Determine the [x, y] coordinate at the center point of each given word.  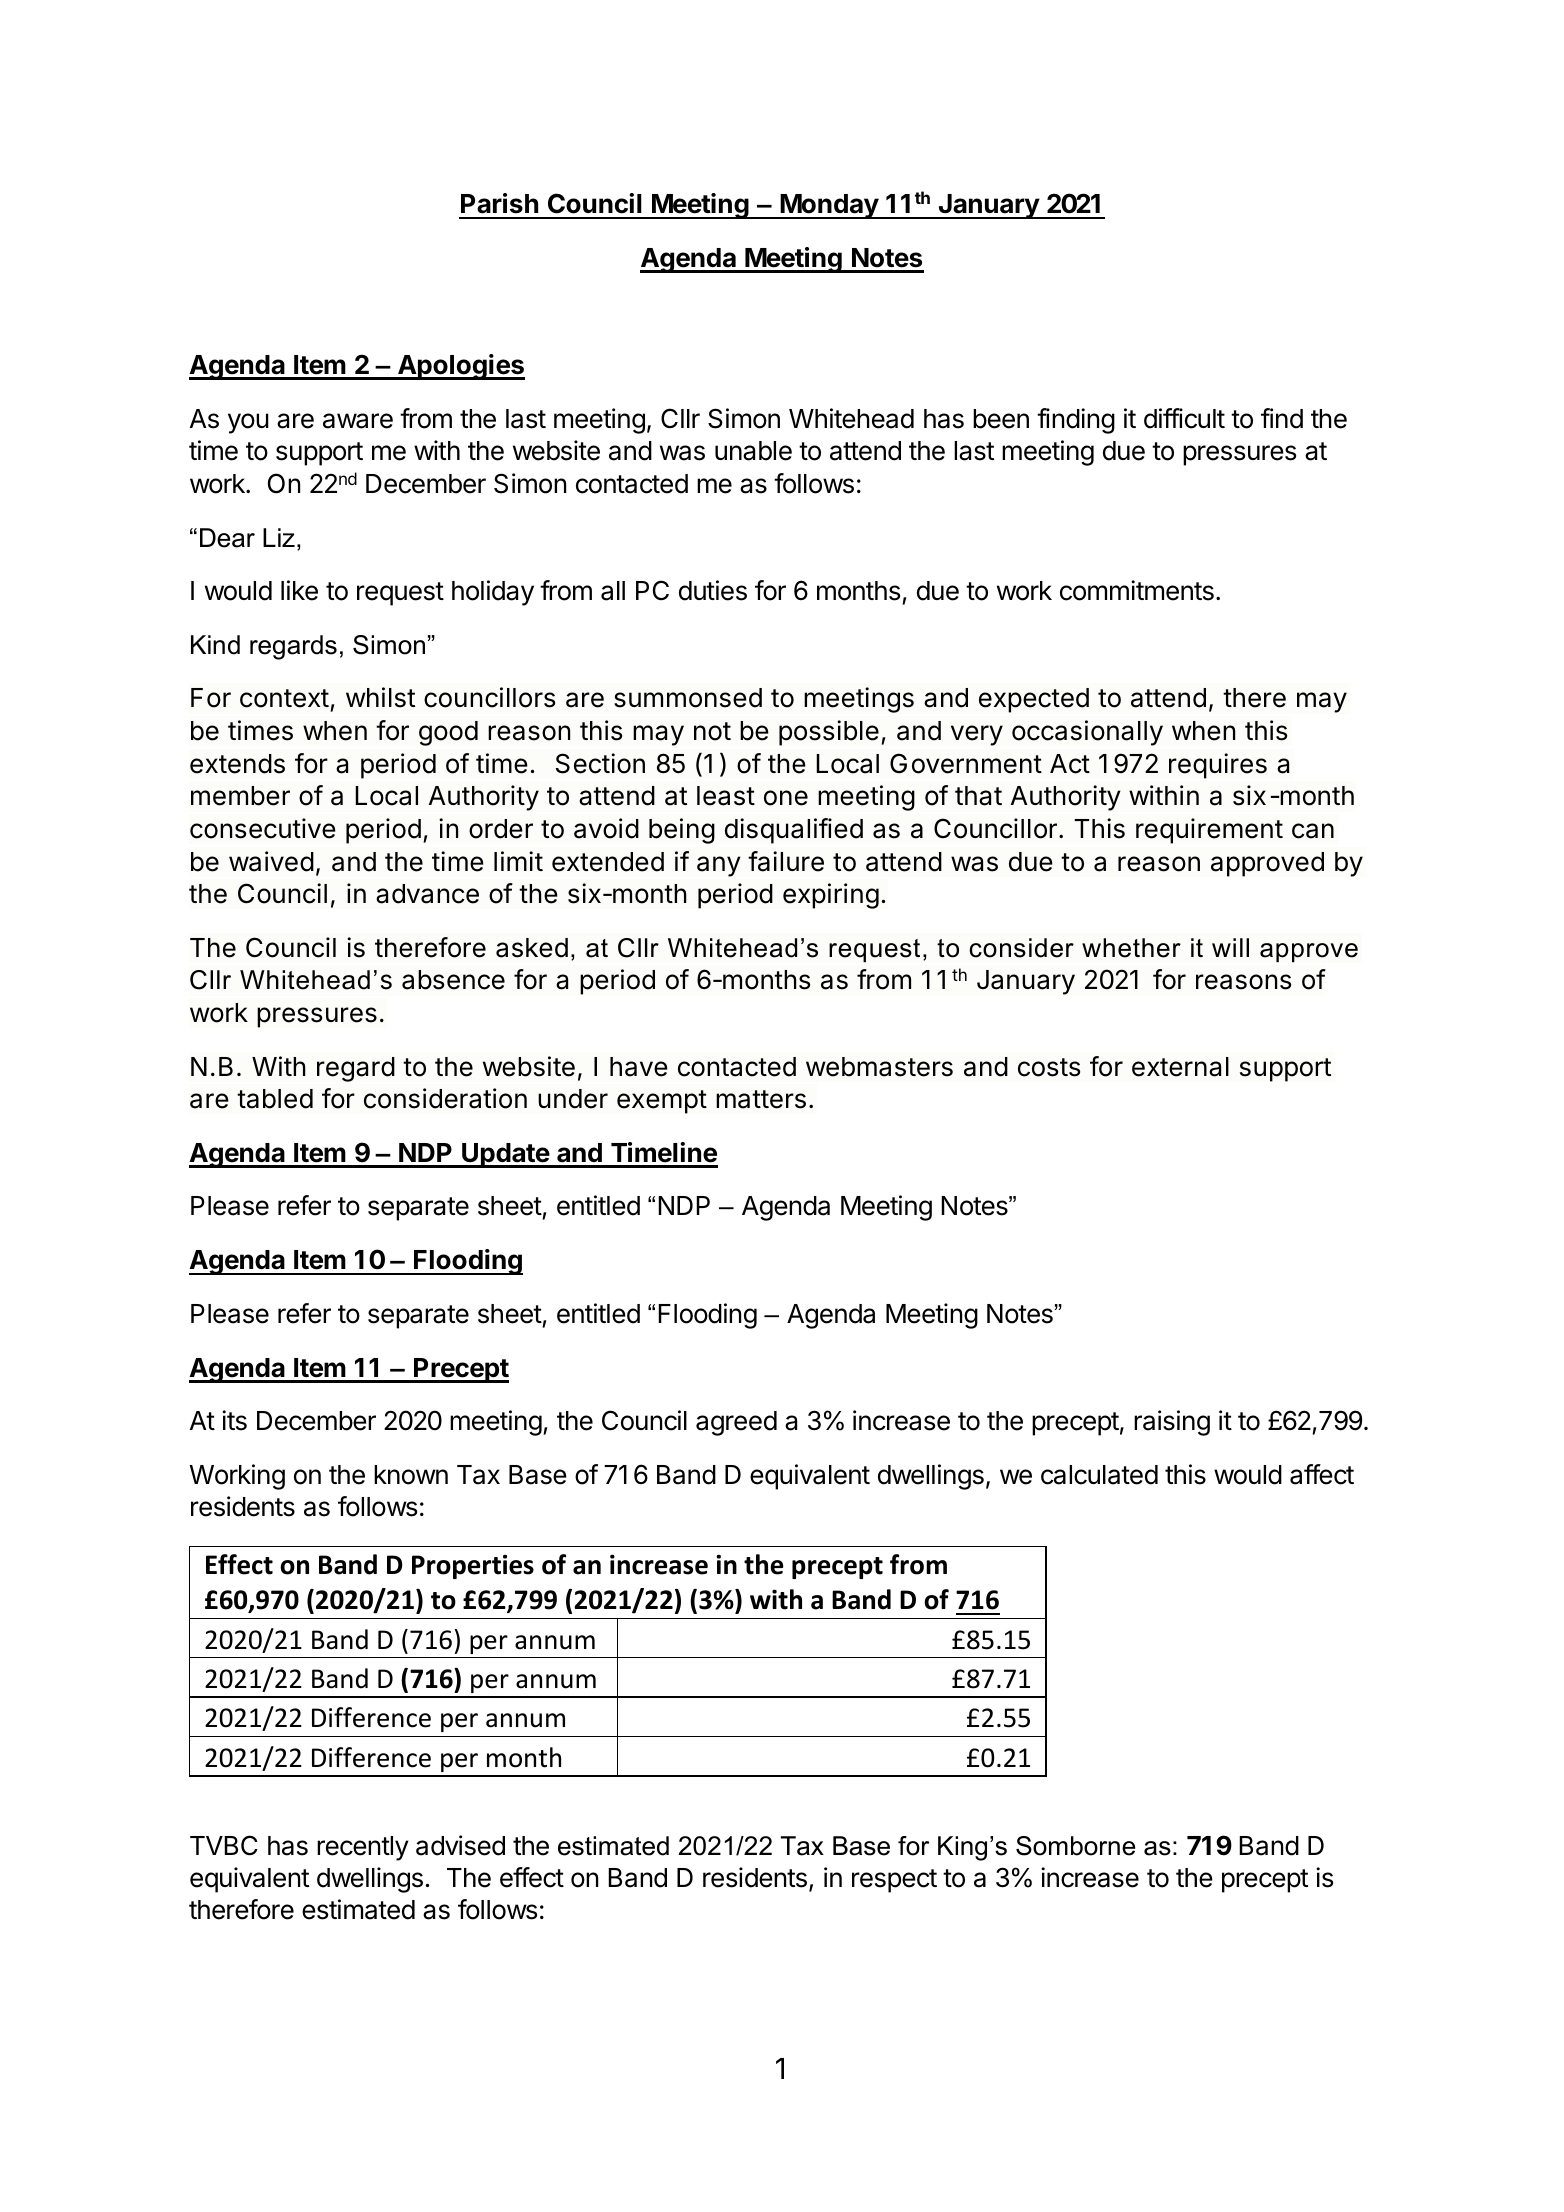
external [1180, 1067]
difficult [1184, 418]
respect [894, 1881]
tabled [275, 1099]
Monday [829, 206]
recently [363, 1848]
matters [761, 1099]
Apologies [460, 367]
